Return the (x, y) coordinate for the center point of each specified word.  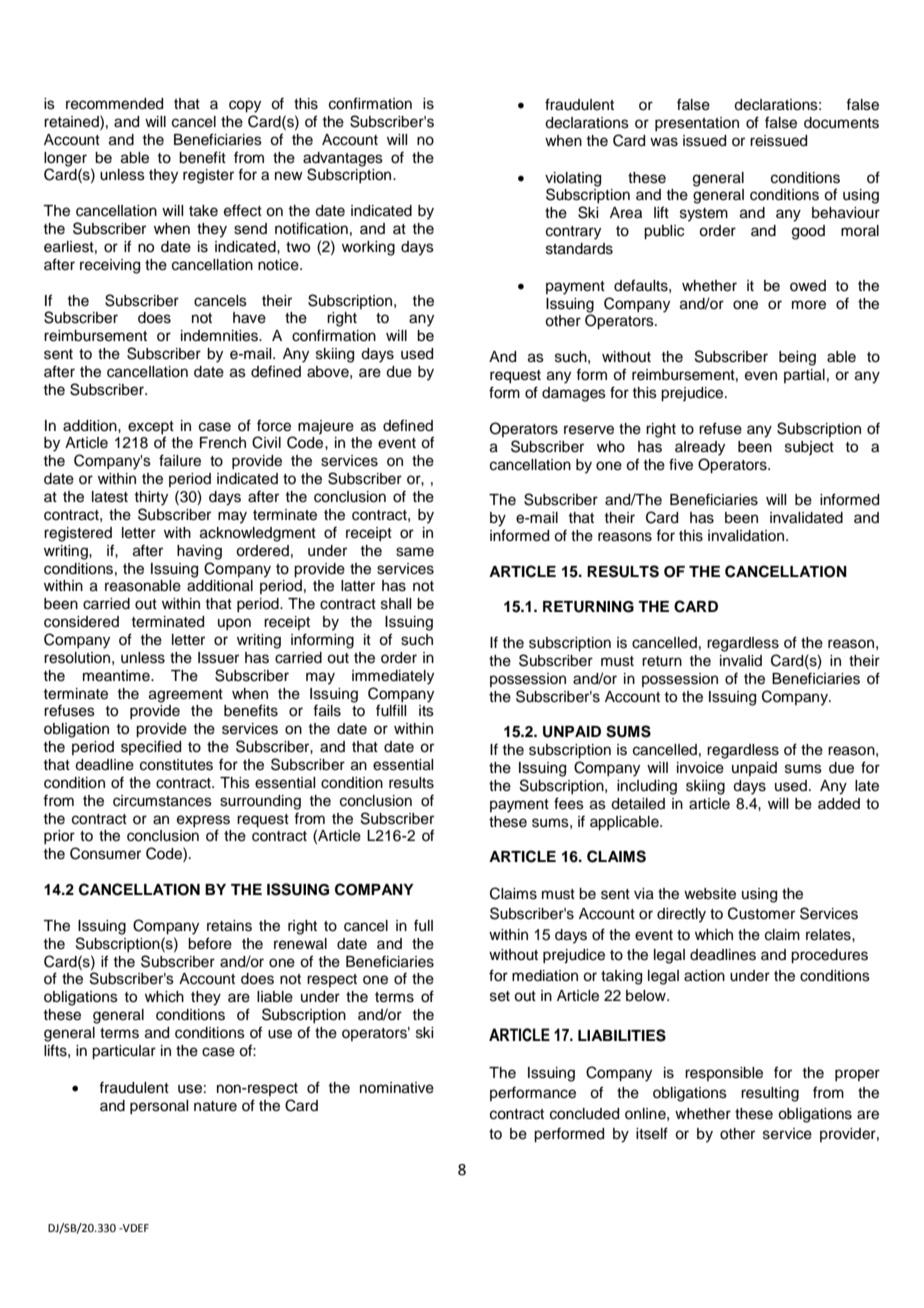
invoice (700, 768)
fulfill (391, 710)
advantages (343, 159)
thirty (151, 498)
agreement (186, 696)
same (415, 552)
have (249, 318)
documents (841, 123)
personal (159, 1107)
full (423, 925)
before (210, 943)
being (797, 358)
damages (574, 394)
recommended (114, 104)
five (681, 464)
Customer (761, 913)
